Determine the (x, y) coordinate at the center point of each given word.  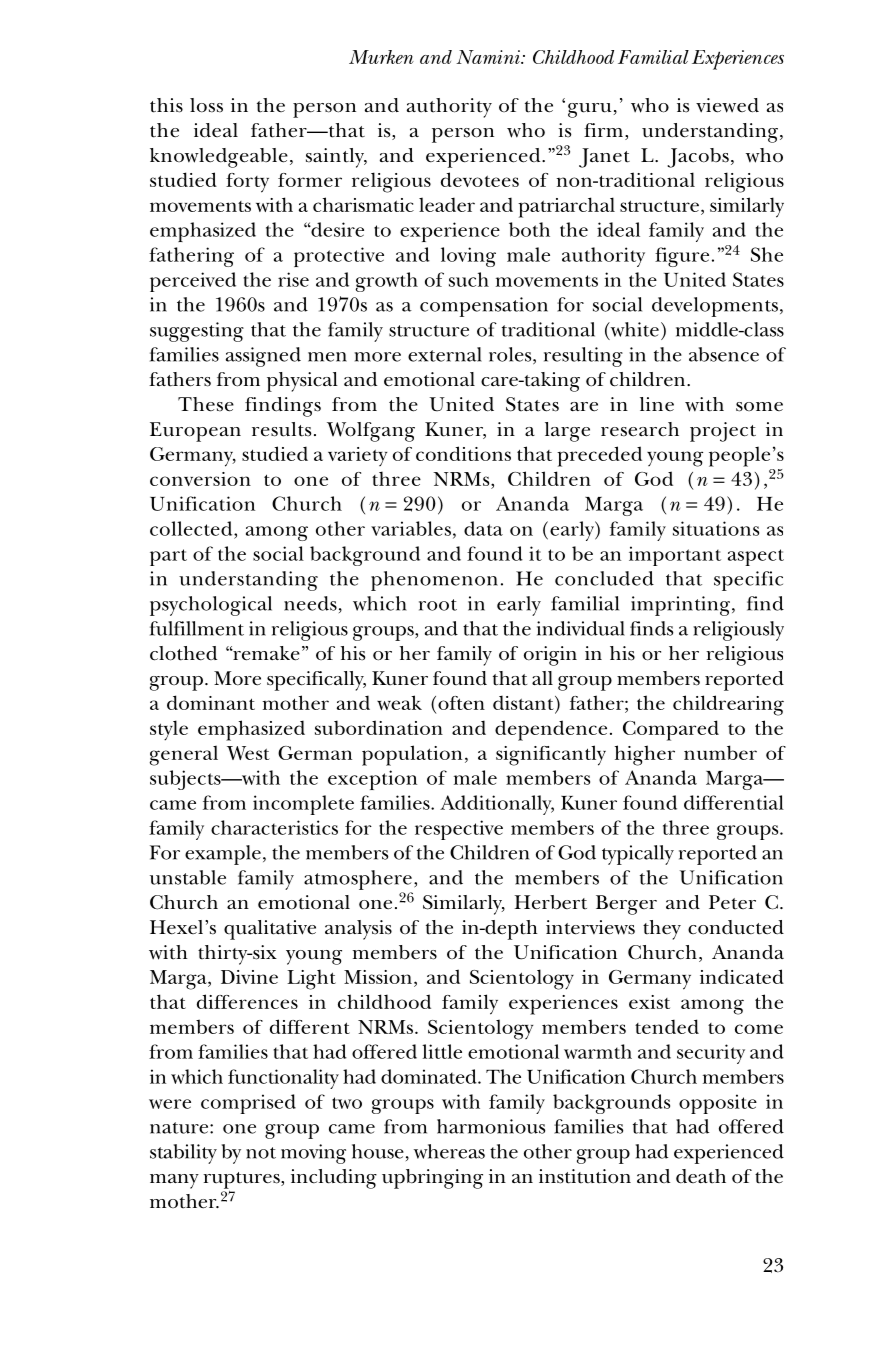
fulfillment (197, 628)
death (701, 1176)
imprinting (680, 606)
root (438, 605)
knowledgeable (219, 158)
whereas (449, 1151)
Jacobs (698, 158)
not (261, 1153)
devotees (480, 179)
